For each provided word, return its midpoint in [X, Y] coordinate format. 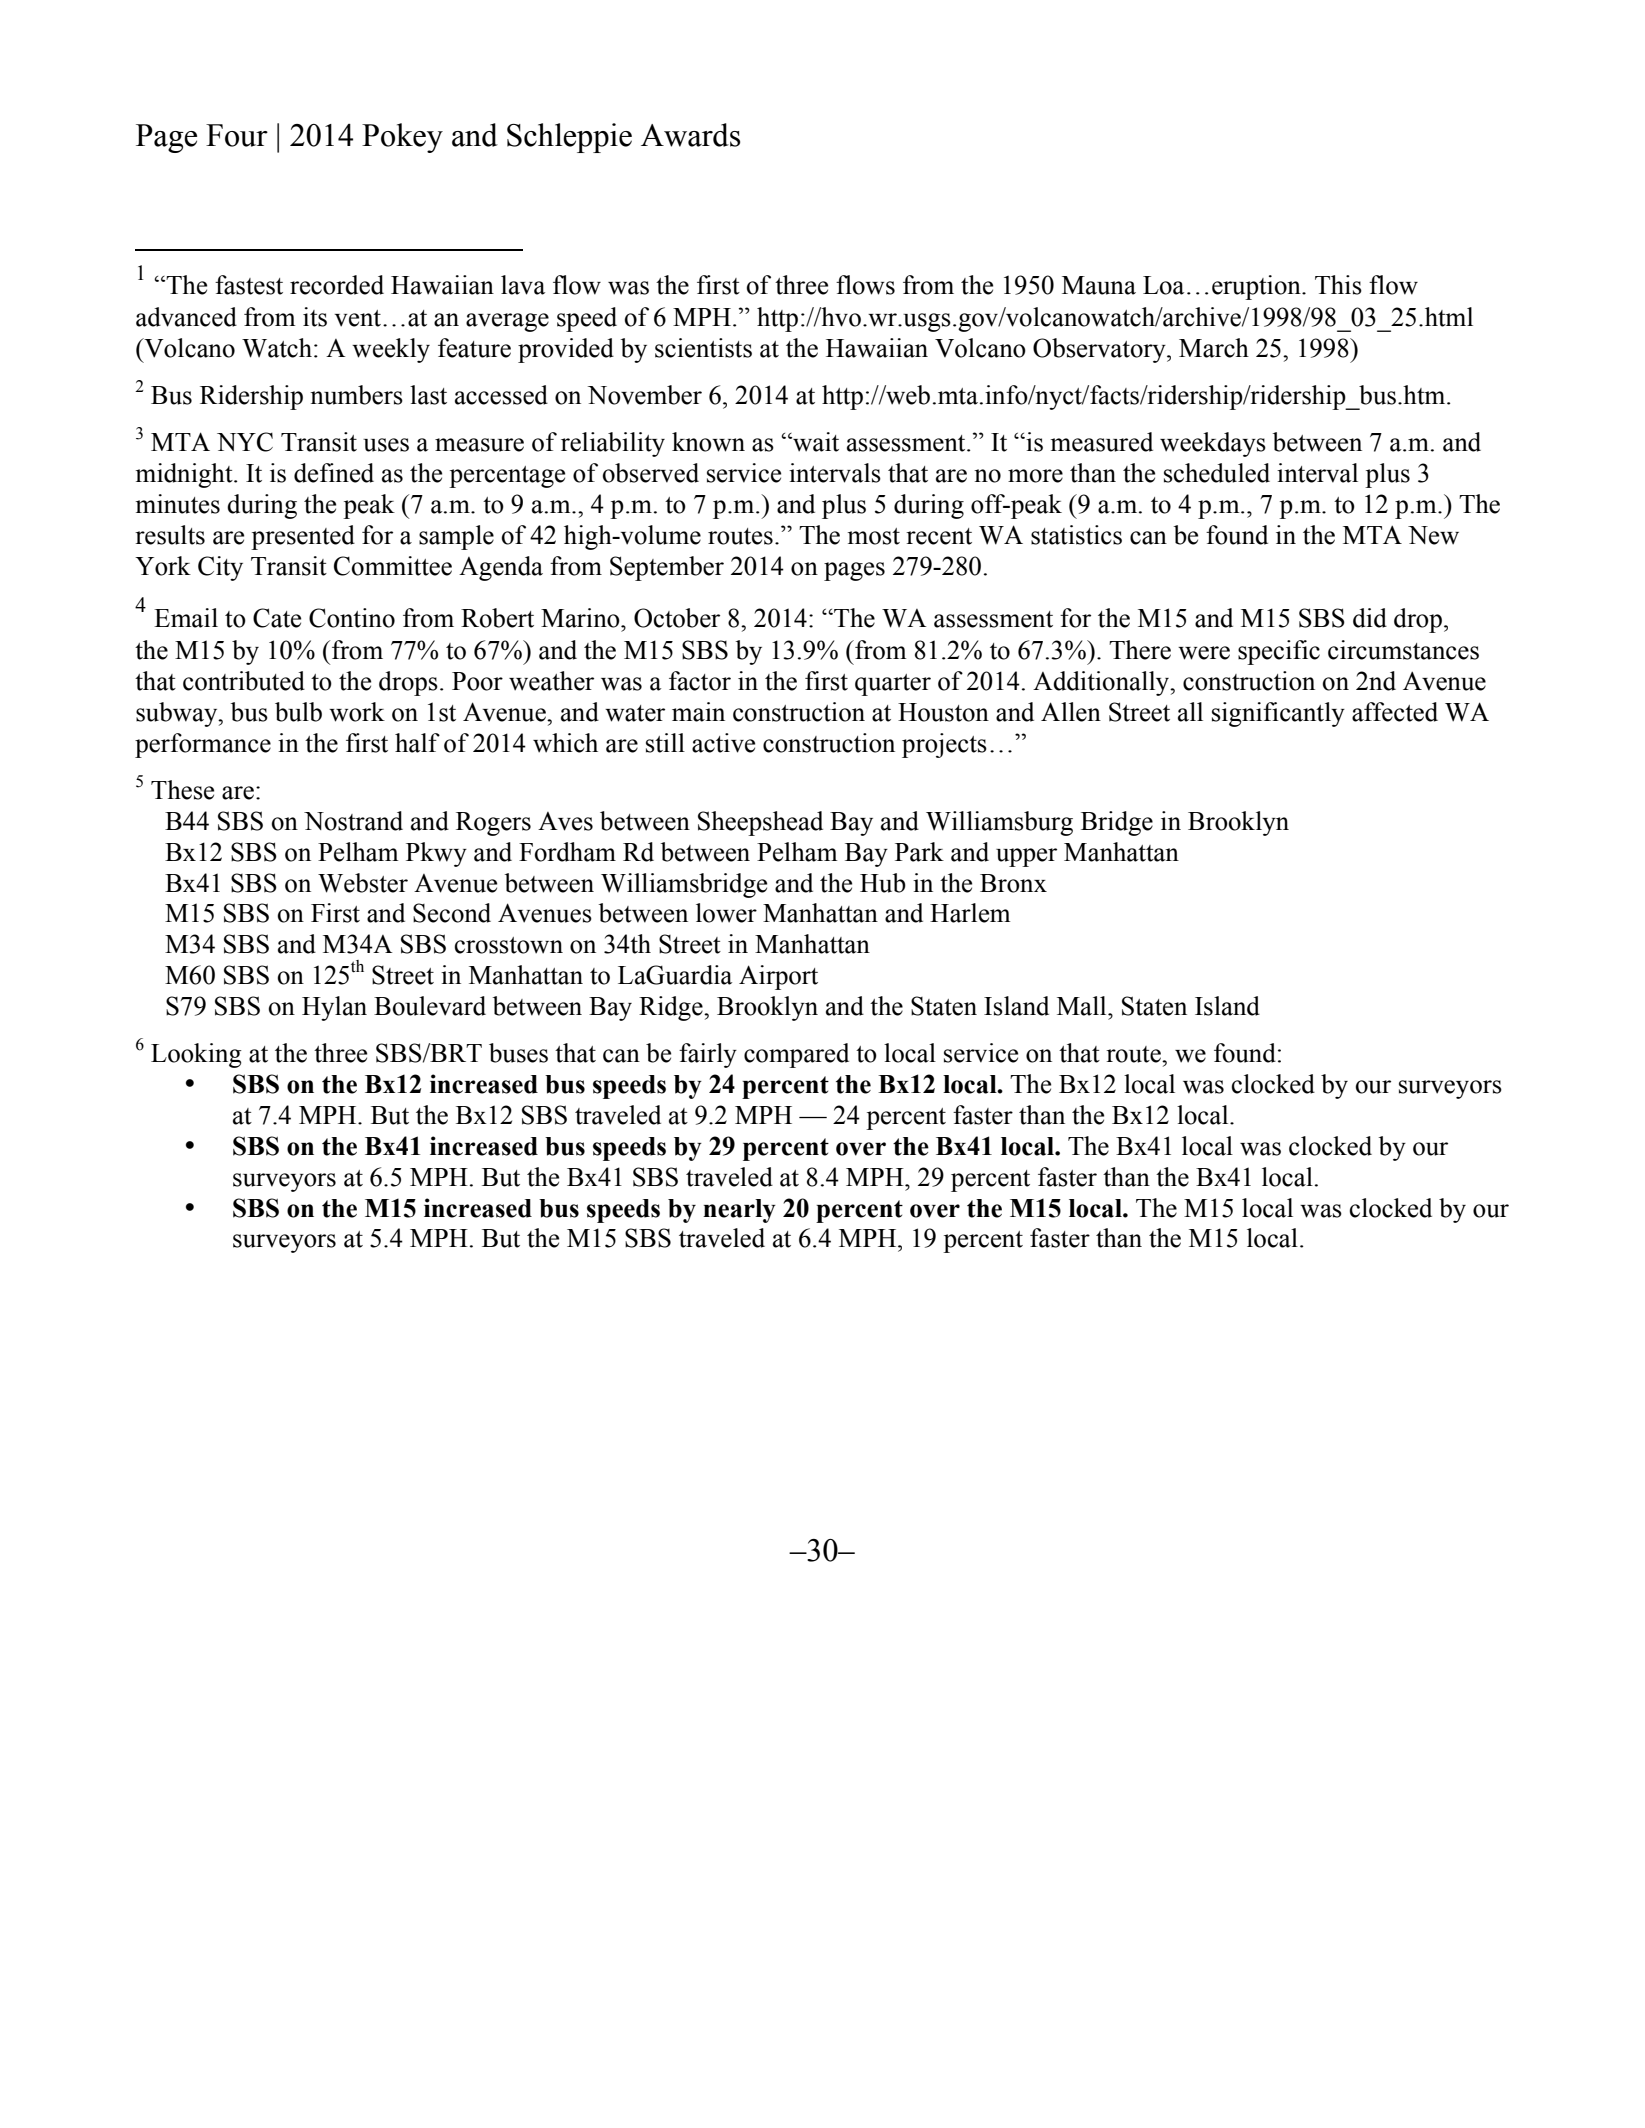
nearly [739, 1211]
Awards [690, 135]
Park [919, 852]
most [874, 536]
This [1338, 285]
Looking [196, 1055]
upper [1026, 857]
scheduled [1217, 473]
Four [237, 135]
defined [334, 473]
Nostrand [353, 821]
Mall [1083, 1006]
